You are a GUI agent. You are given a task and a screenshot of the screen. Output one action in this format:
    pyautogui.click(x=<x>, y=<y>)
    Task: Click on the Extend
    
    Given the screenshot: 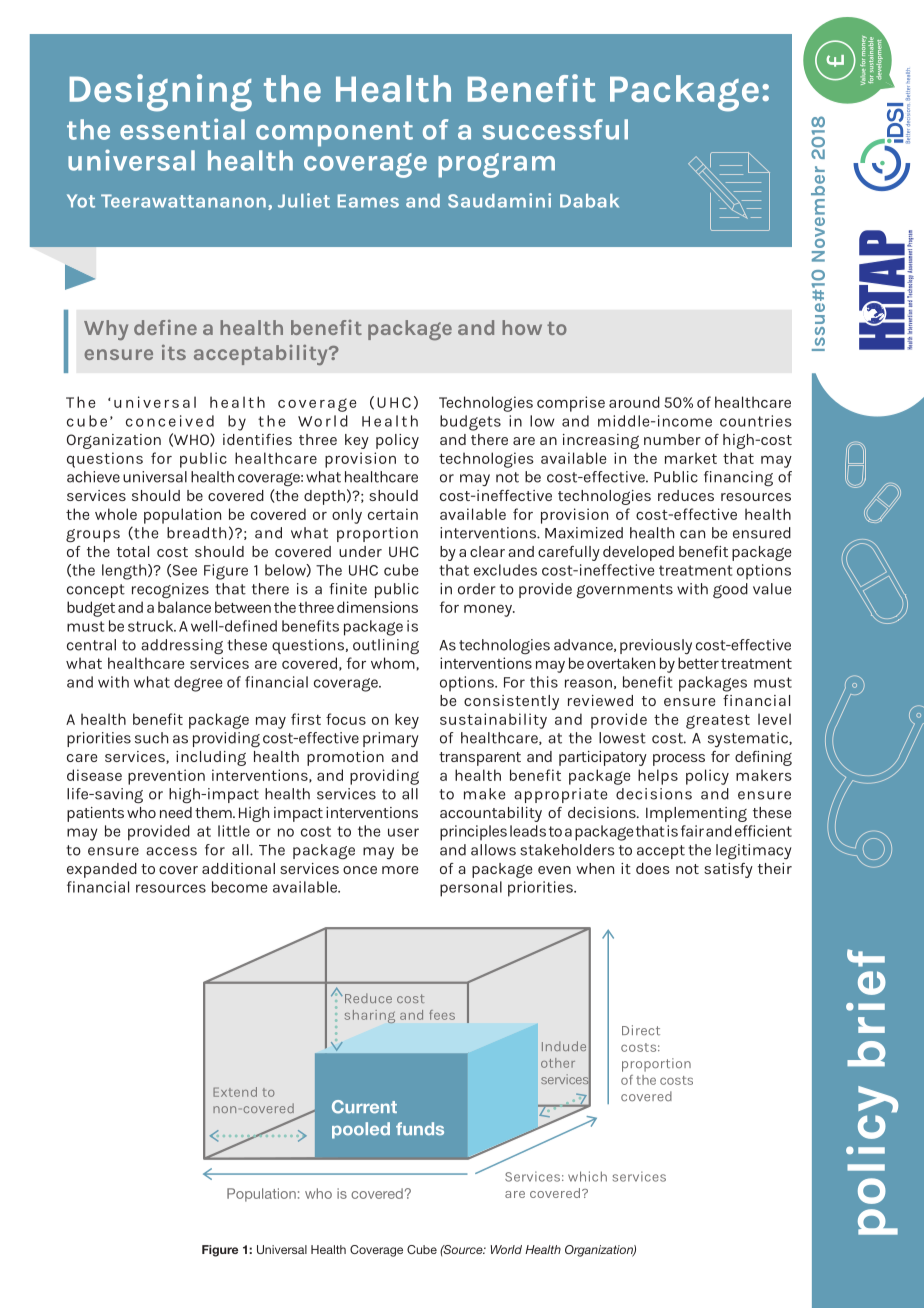 What is the action you would take?
    pyautogui.click(x=235, y=1092)
